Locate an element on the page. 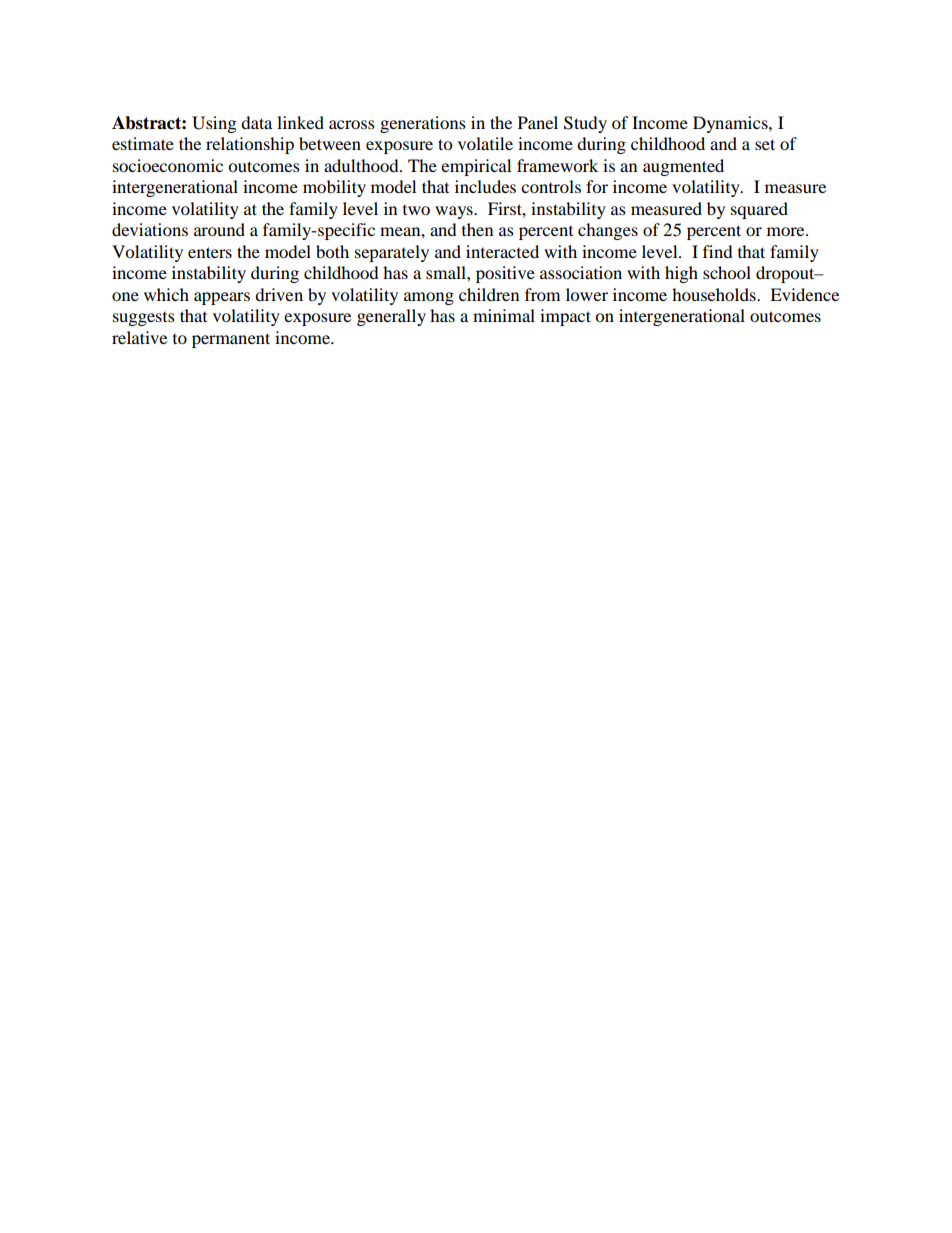 This image has height=1233, width=952. then is located at coordinates (477, 229).
